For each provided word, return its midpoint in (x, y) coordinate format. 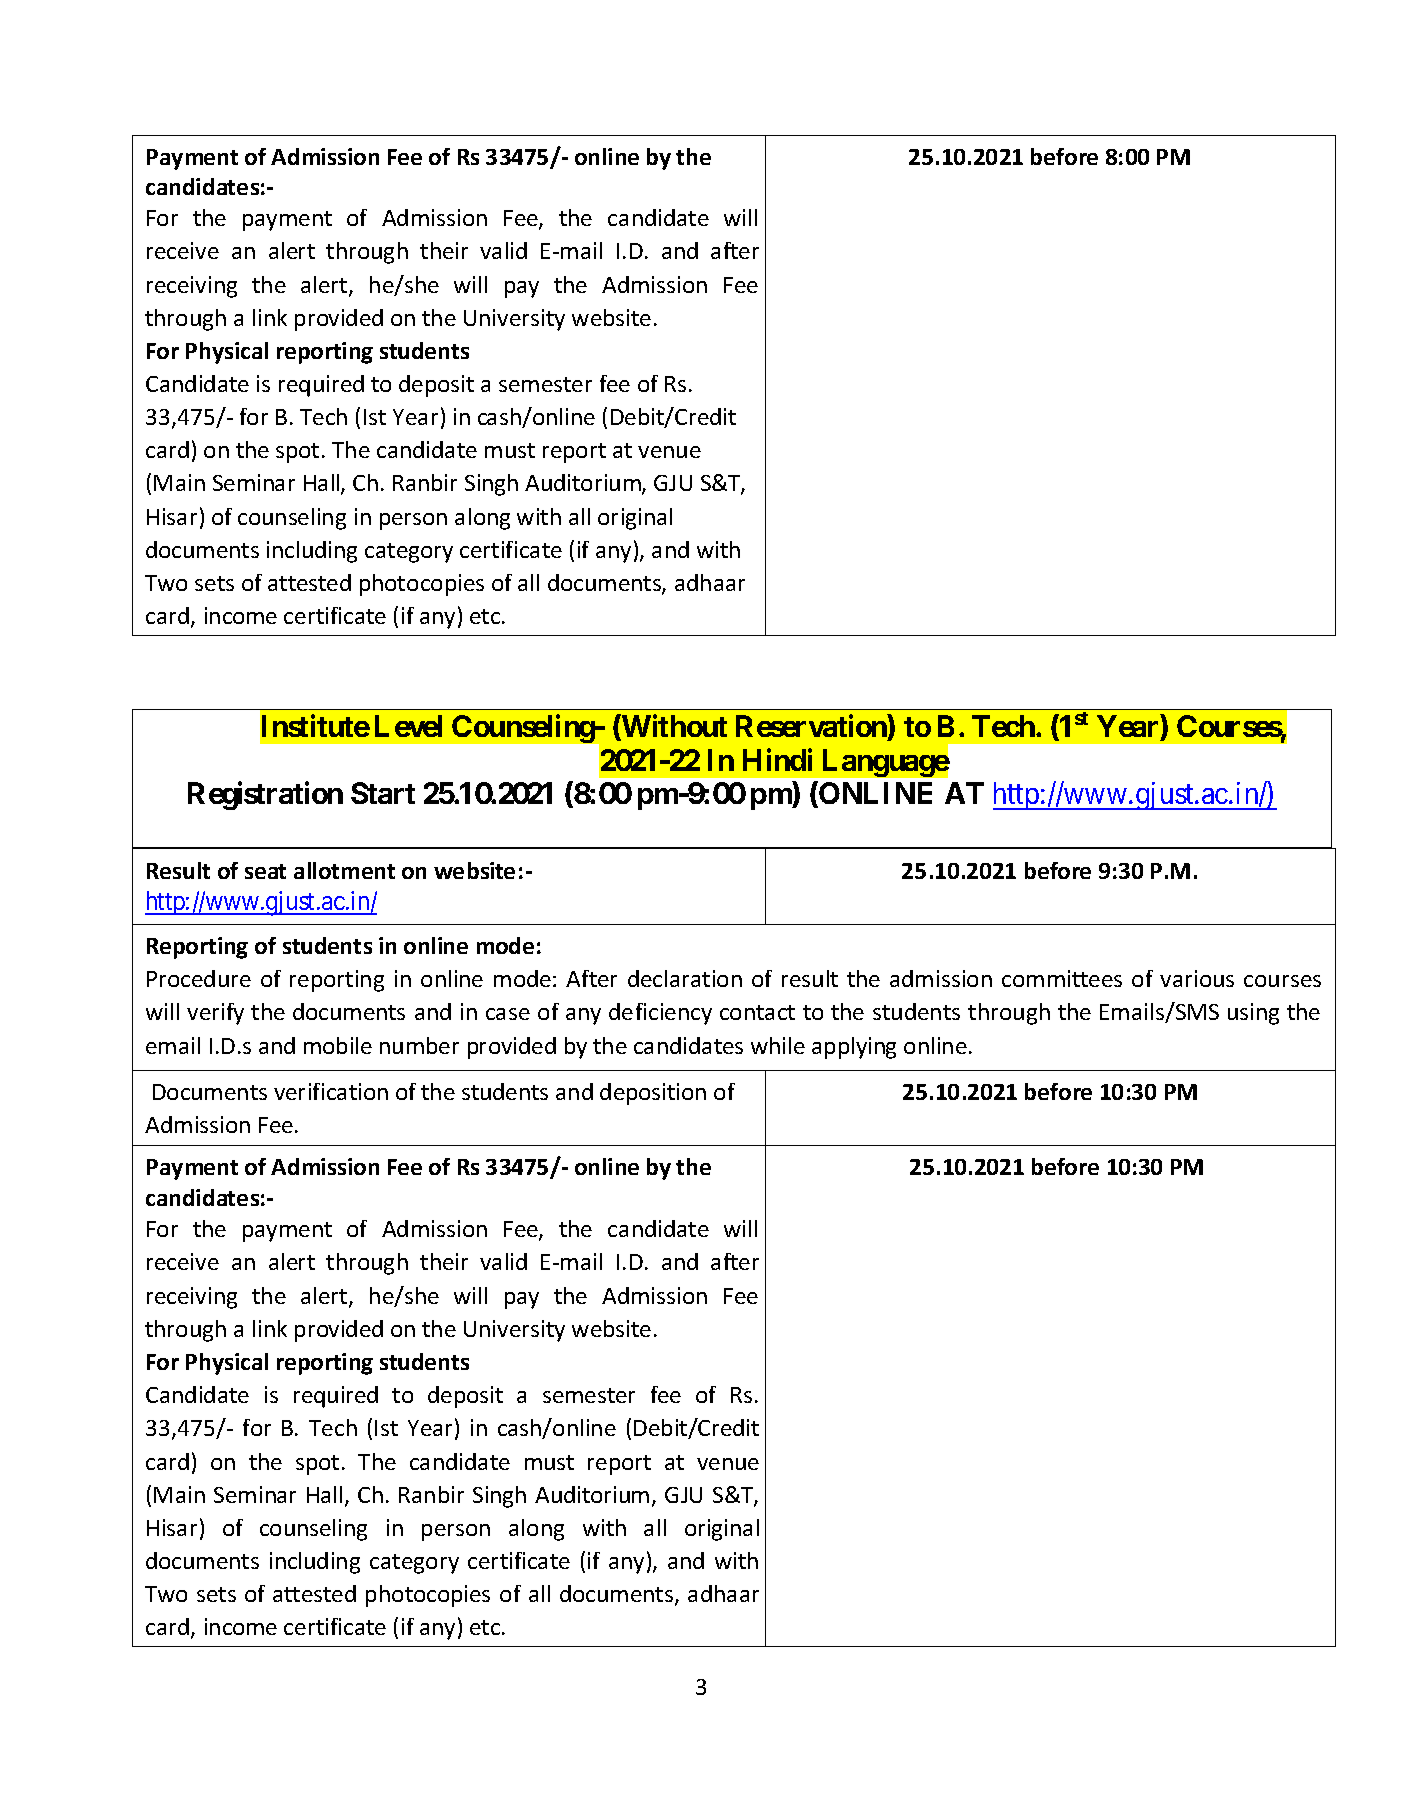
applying (854, 1048)
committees (1062, 978)
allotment (344, 870)
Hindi (777, 760)
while (778, 1045)
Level (408, 726)
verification (331, 1091)
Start (383, 793)
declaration (685, 978)
